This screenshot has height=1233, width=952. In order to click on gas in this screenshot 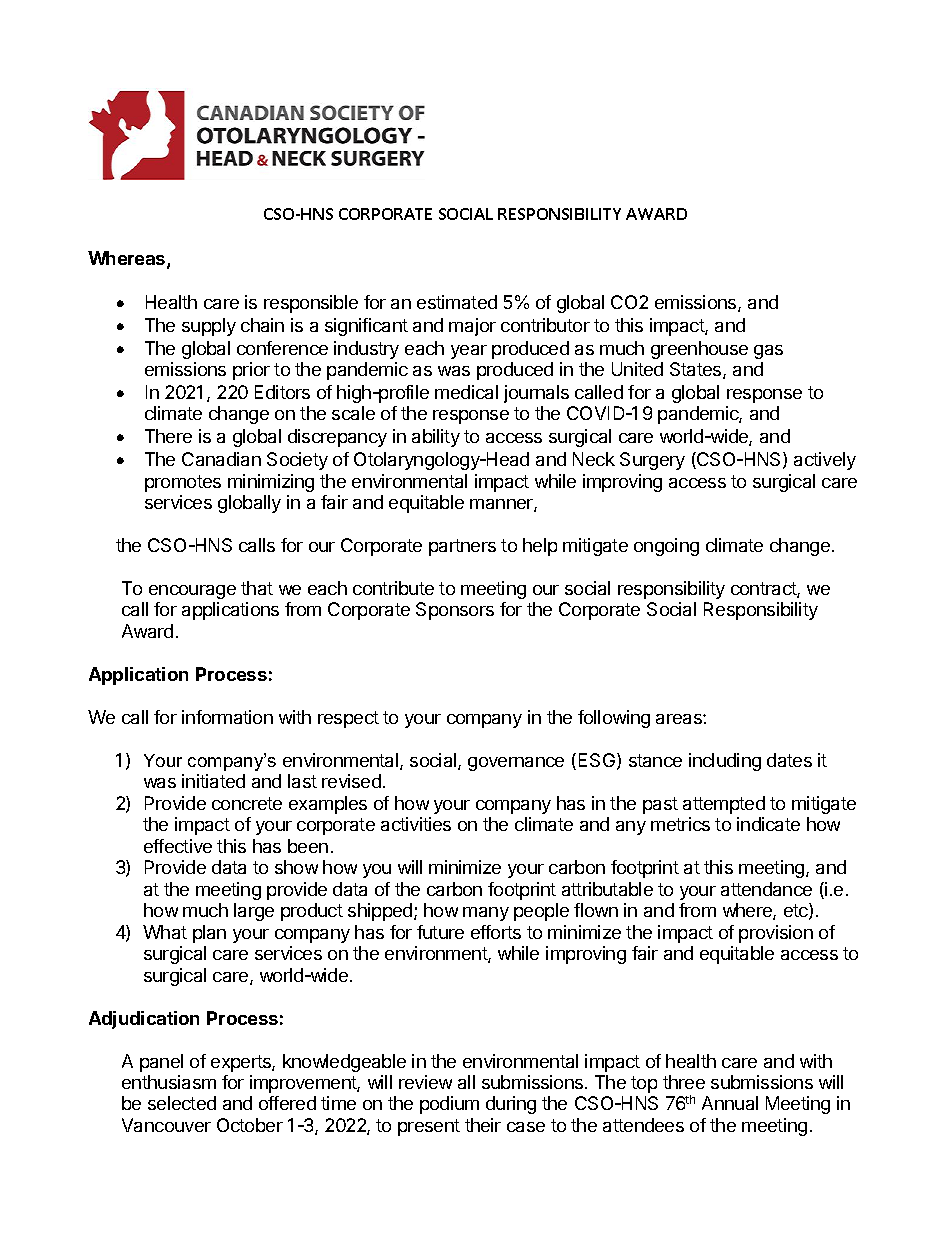, I will do `click(768, 352)`.
